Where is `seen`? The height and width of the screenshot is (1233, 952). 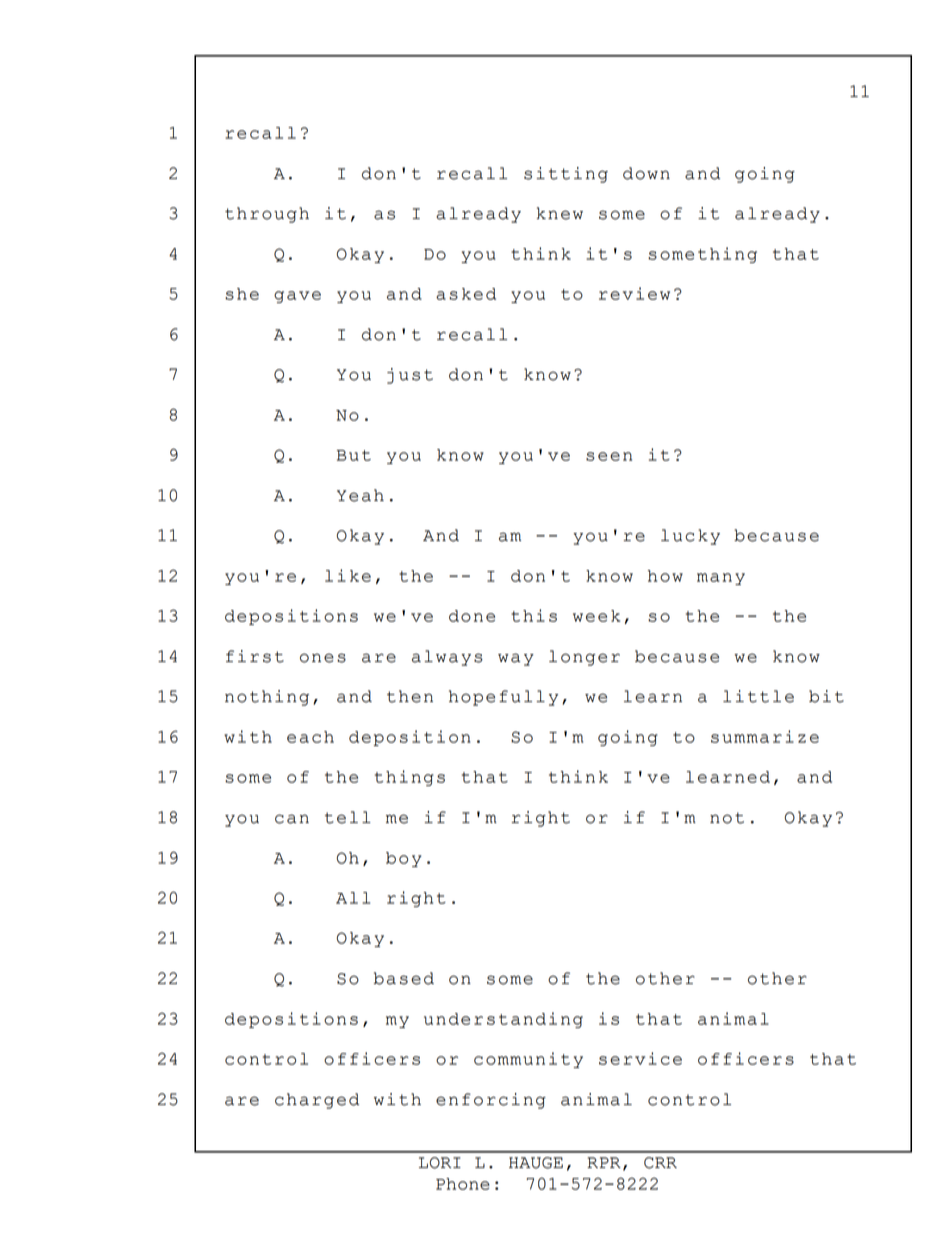 seen is located at coordinates (609, 456).
